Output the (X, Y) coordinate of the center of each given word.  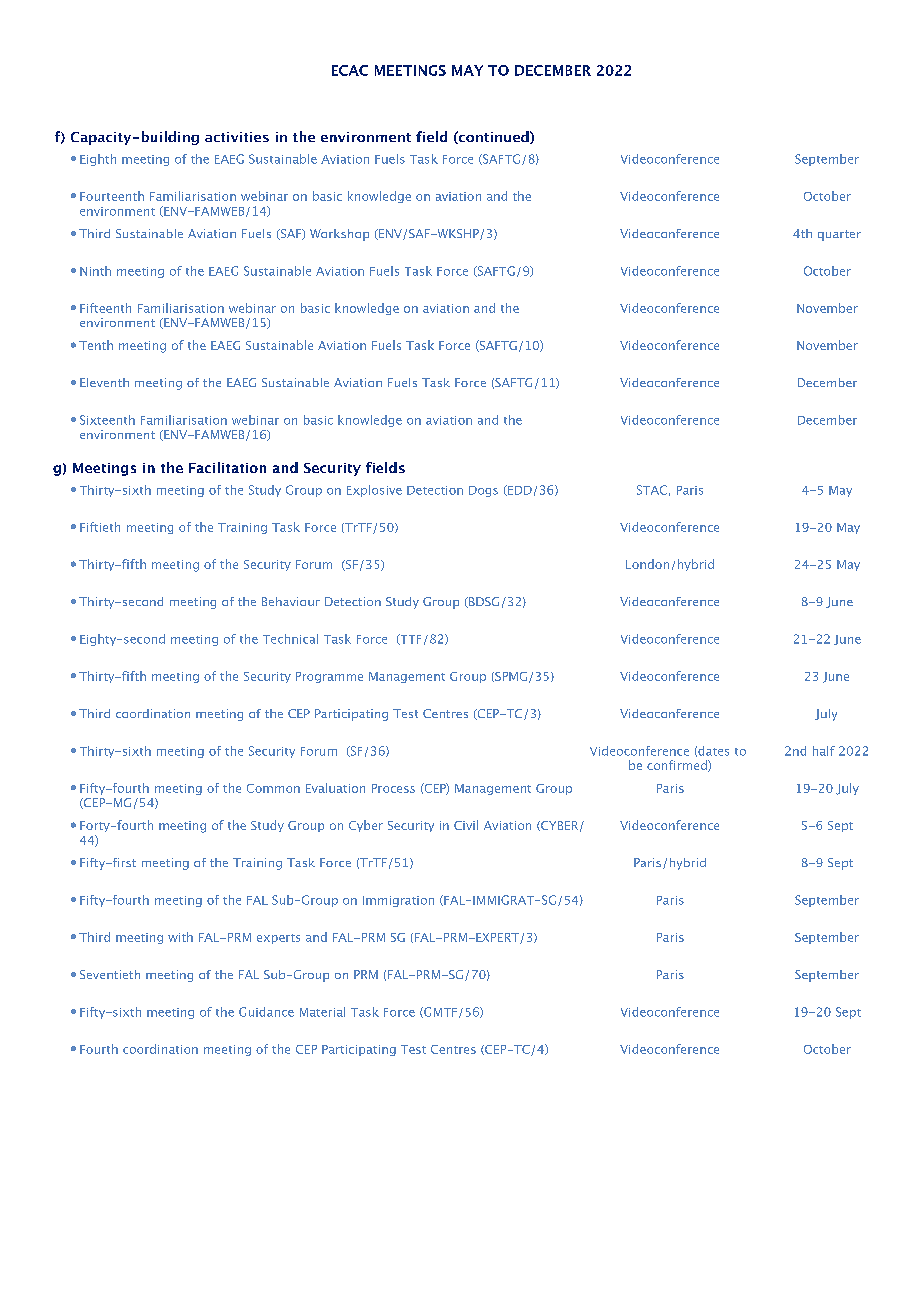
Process (393, 788)
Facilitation (227, 467)
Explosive (374, 491)
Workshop (339, 235)
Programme (329, 677)
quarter (839, 235)
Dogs (483, 491)
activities (237, 137)
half (824, 751)
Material (322, 1012)
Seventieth (110, 974)
